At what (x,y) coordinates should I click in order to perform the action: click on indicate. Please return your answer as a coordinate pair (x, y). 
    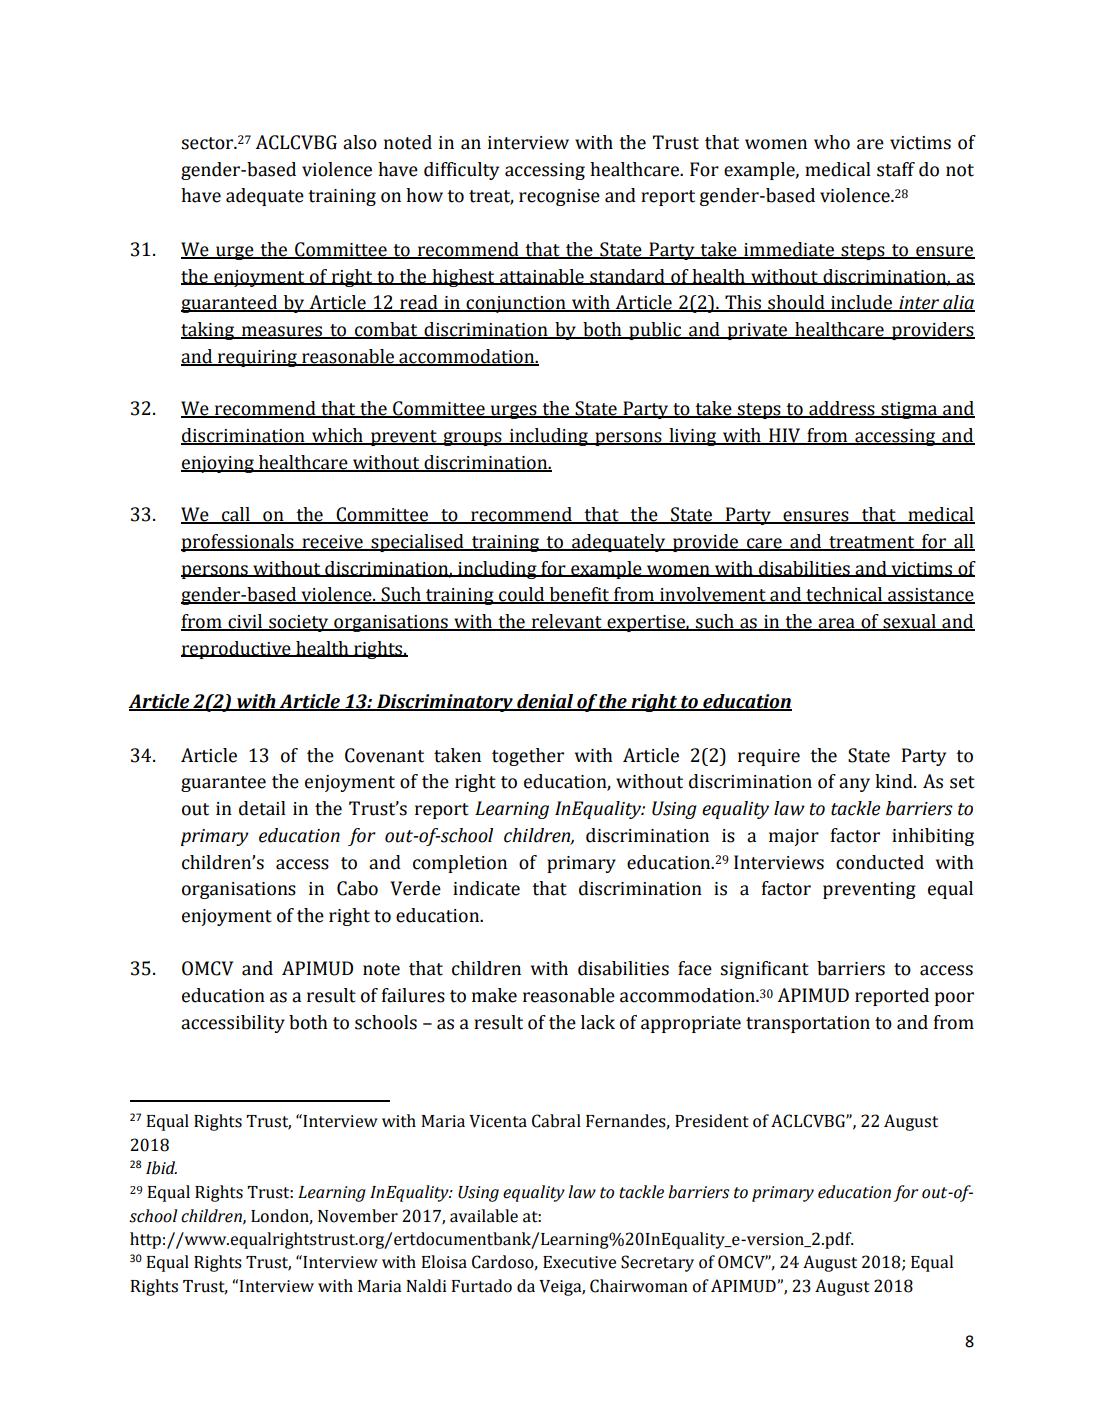
    Looking at the image, I should click on (486, 888).
